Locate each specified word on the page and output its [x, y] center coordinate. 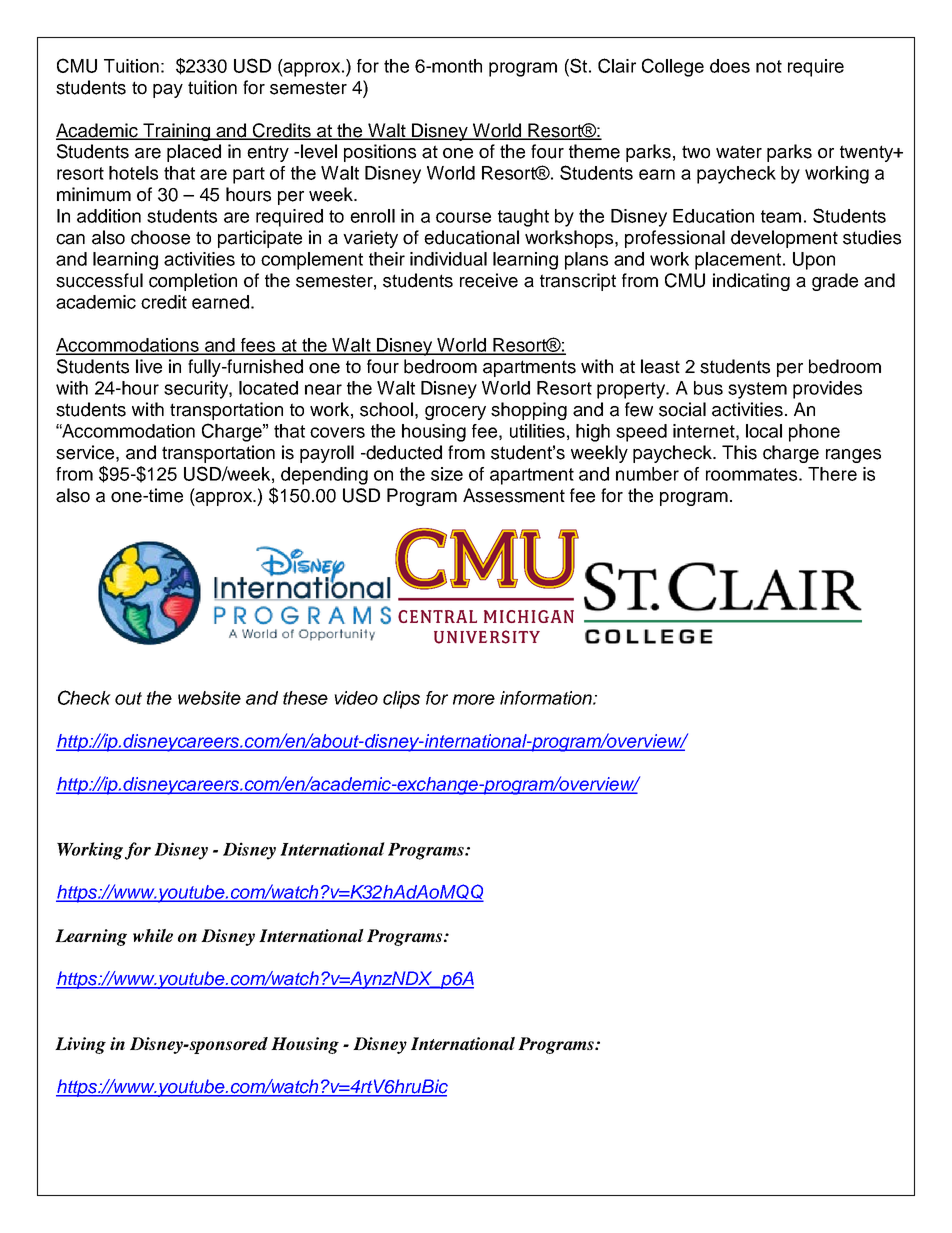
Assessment [514, 495]
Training [176, 132]
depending [324, 476]
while [153, 935]
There [832, 474]
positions [380, 153]
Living [80, 1045]
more [474, 699]
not [769, 66]
